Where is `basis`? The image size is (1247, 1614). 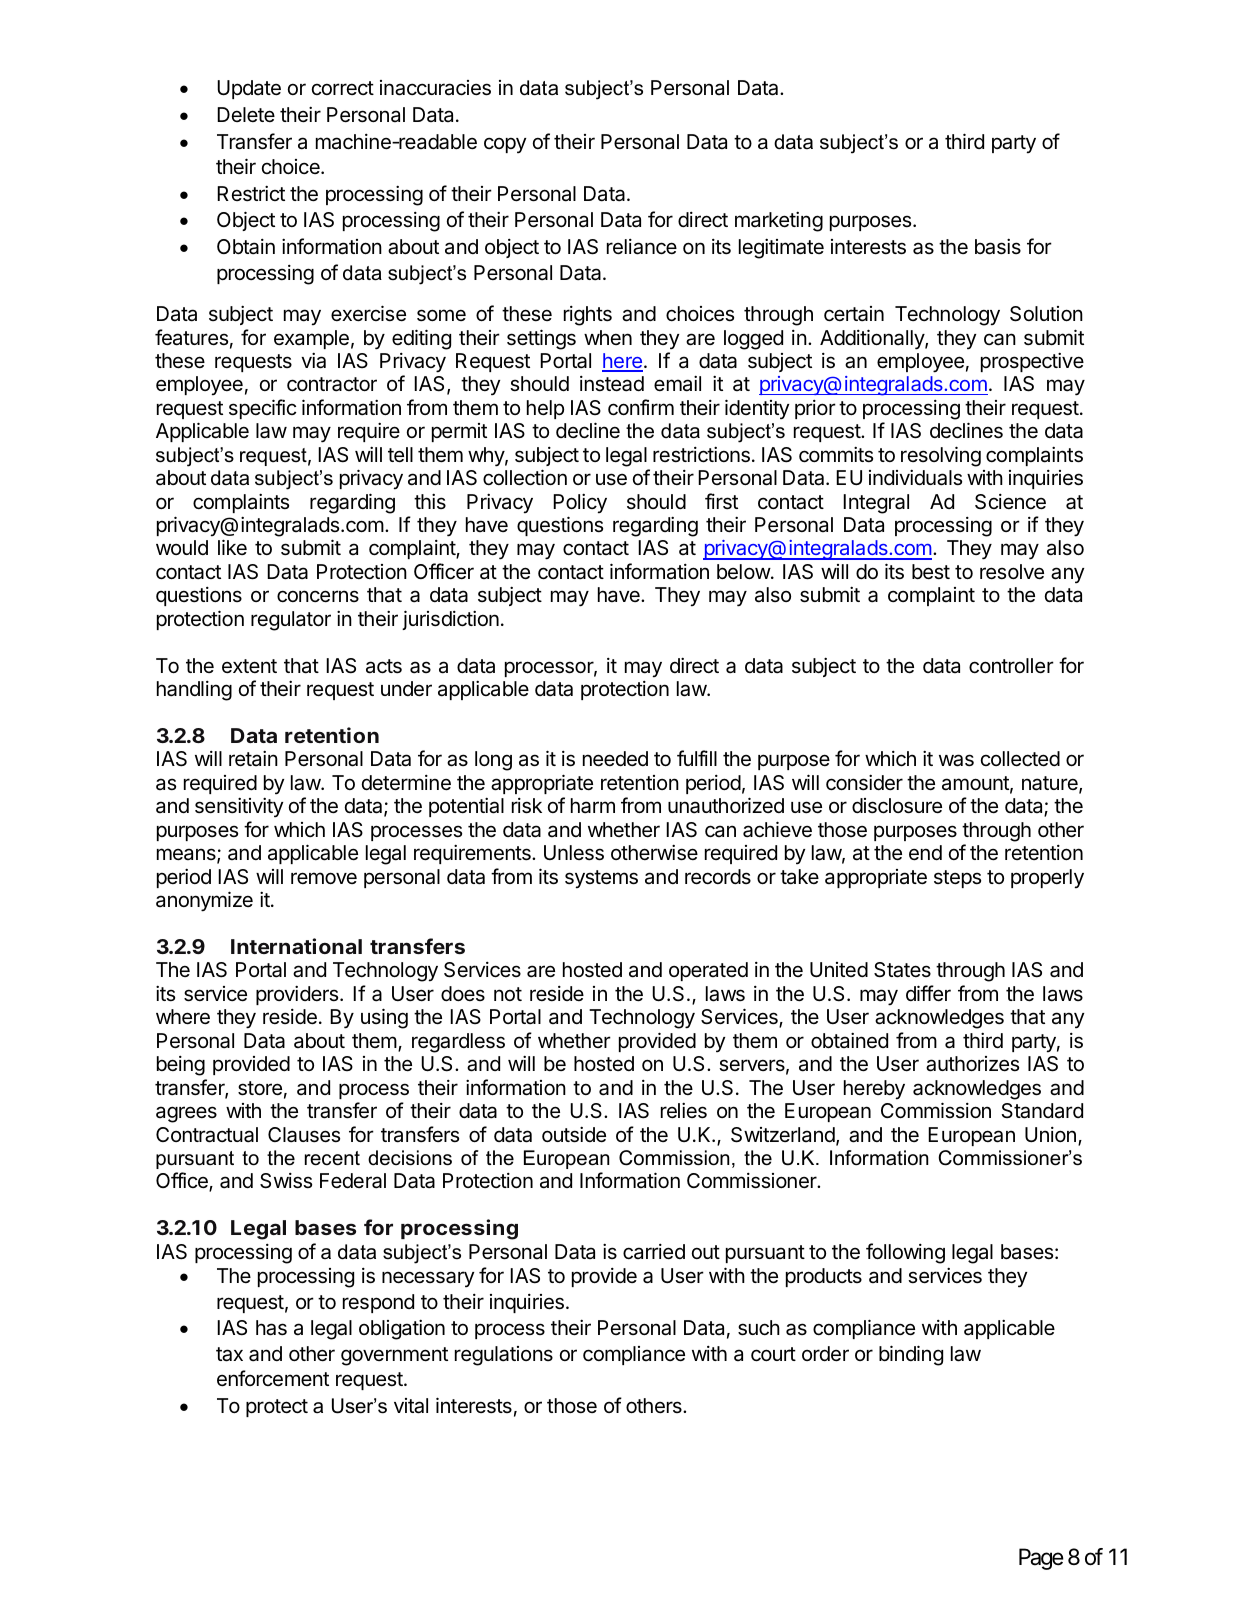 basis is located at coordinates (998, 246).
